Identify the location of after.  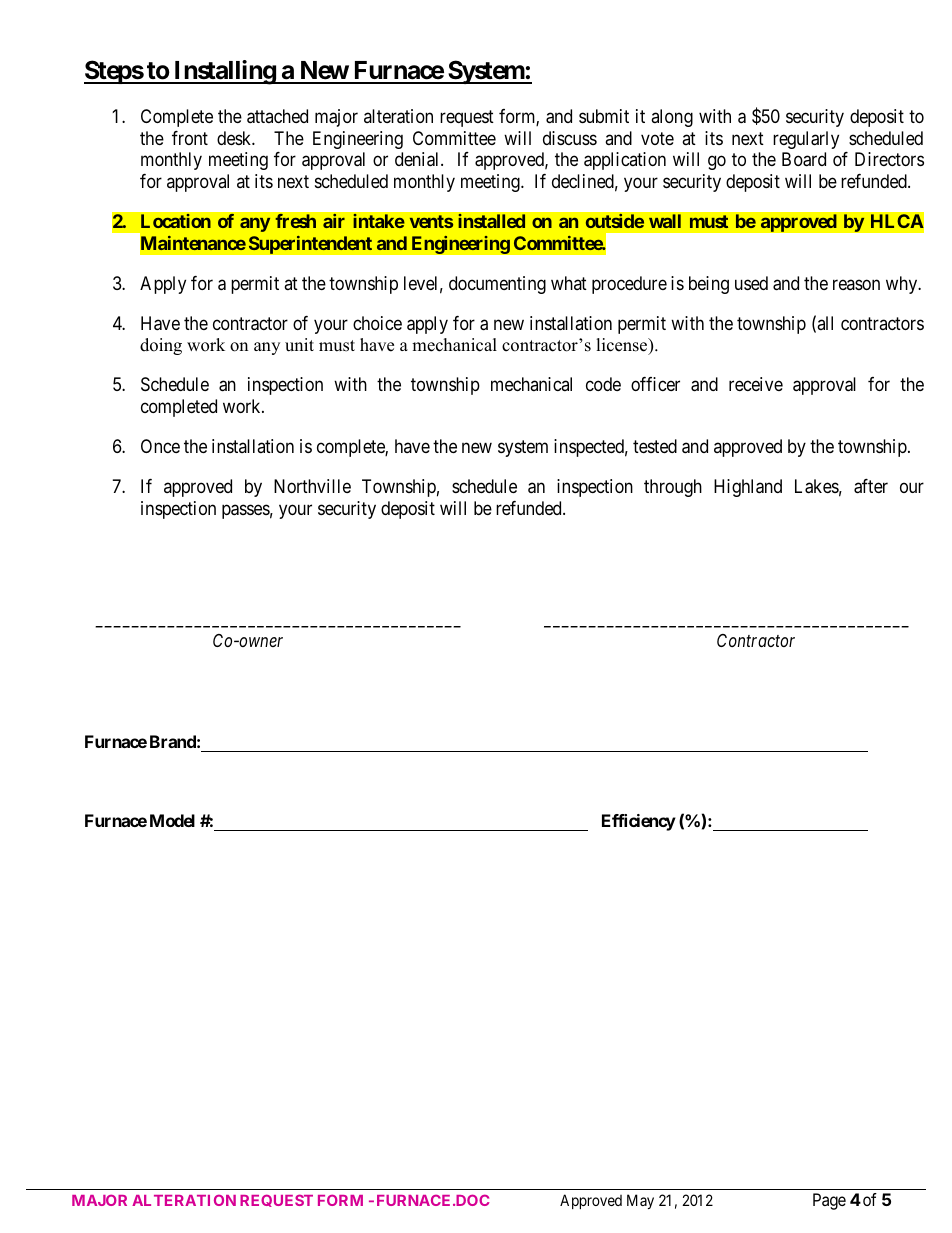
(871, 486).
